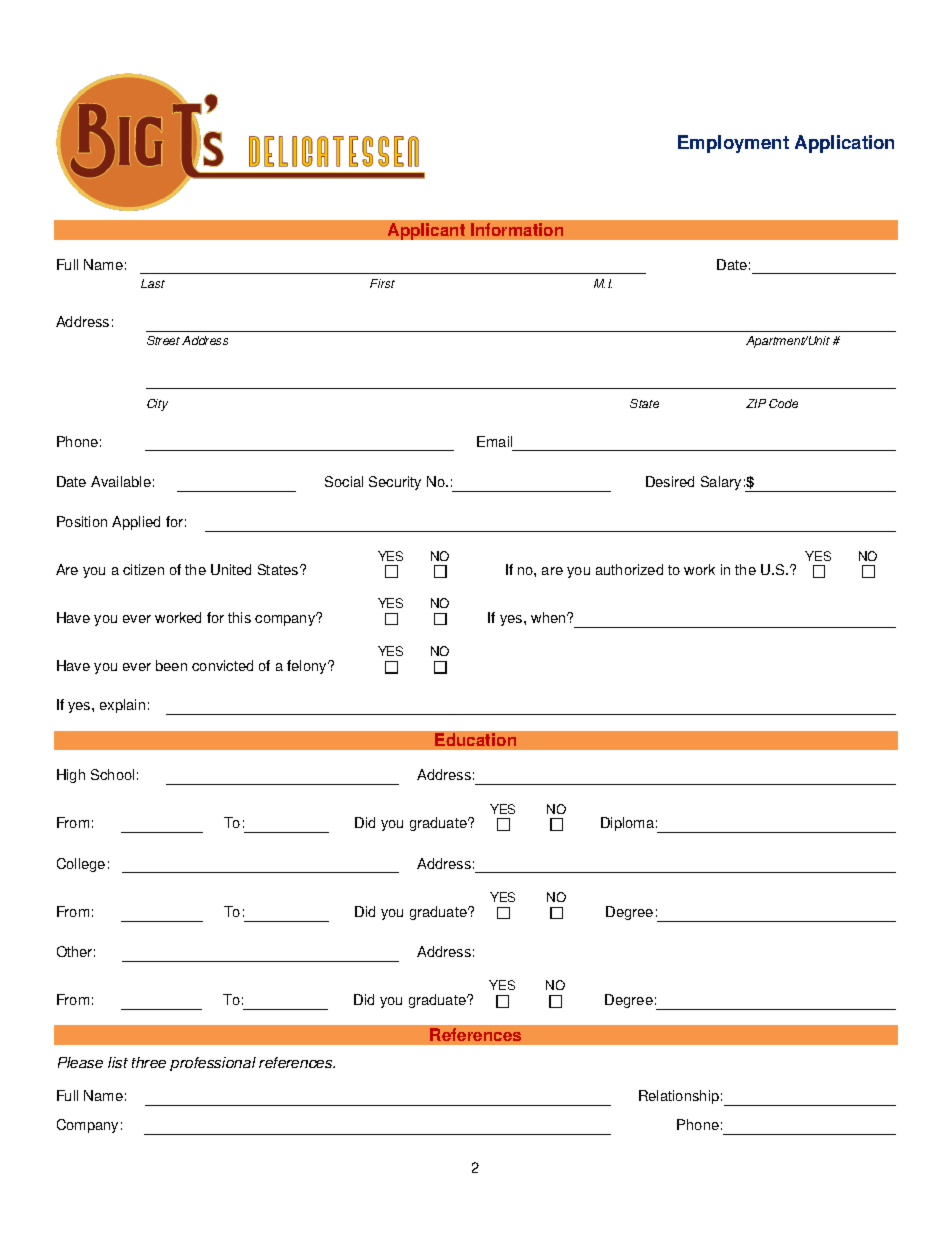 Image resolution: width=952 pixels, height=1233 pixels. I want to click on Available, so click(121, 481).
